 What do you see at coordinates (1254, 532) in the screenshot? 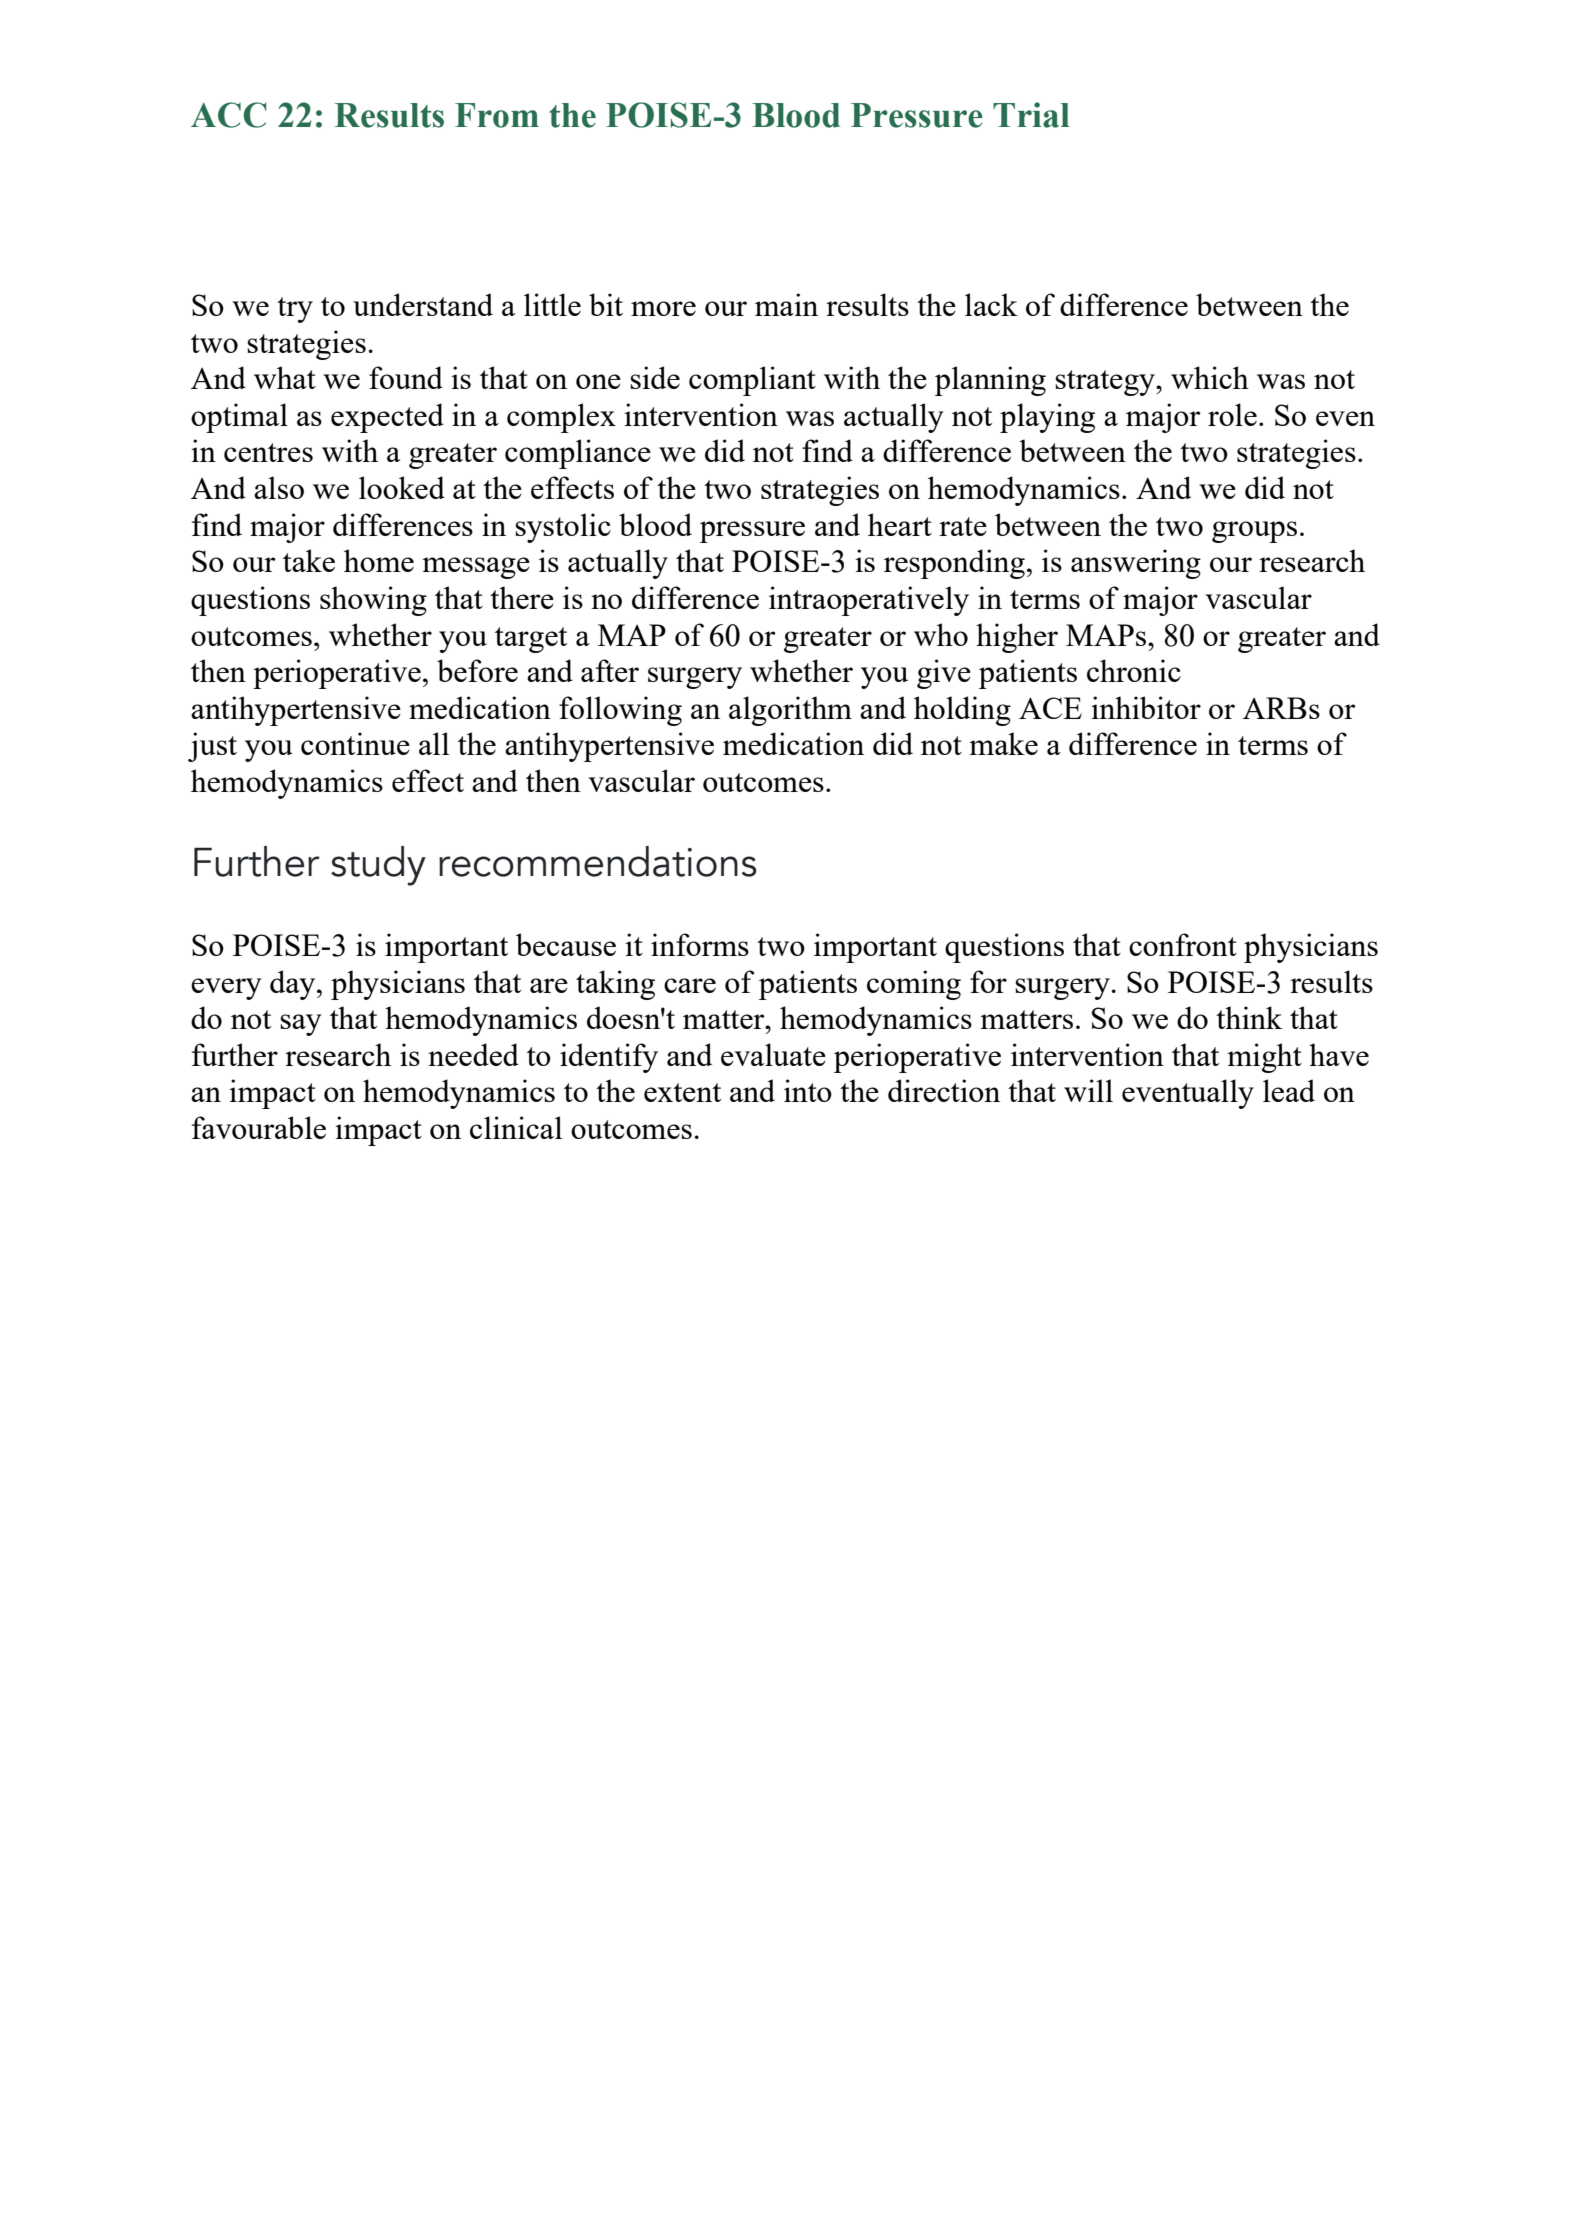
I see `groups` at bounding box center [1254, 532].
